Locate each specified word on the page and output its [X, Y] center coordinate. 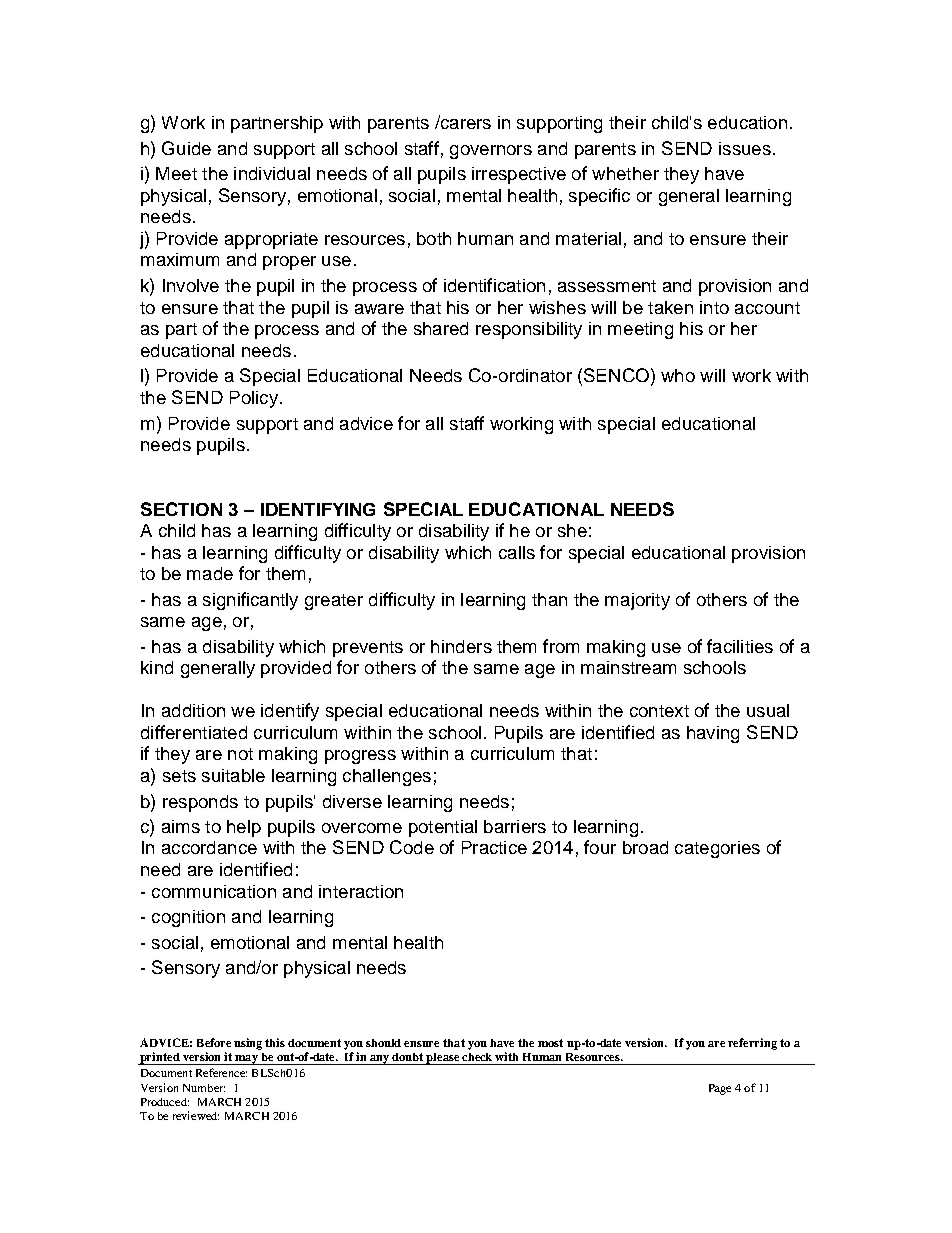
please [443, 1059]
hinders [461, 646]
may [246, 1060]
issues [745, 148]
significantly [250, 601]
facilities [740, 646]
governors [491, 152]
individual [272, 173]
